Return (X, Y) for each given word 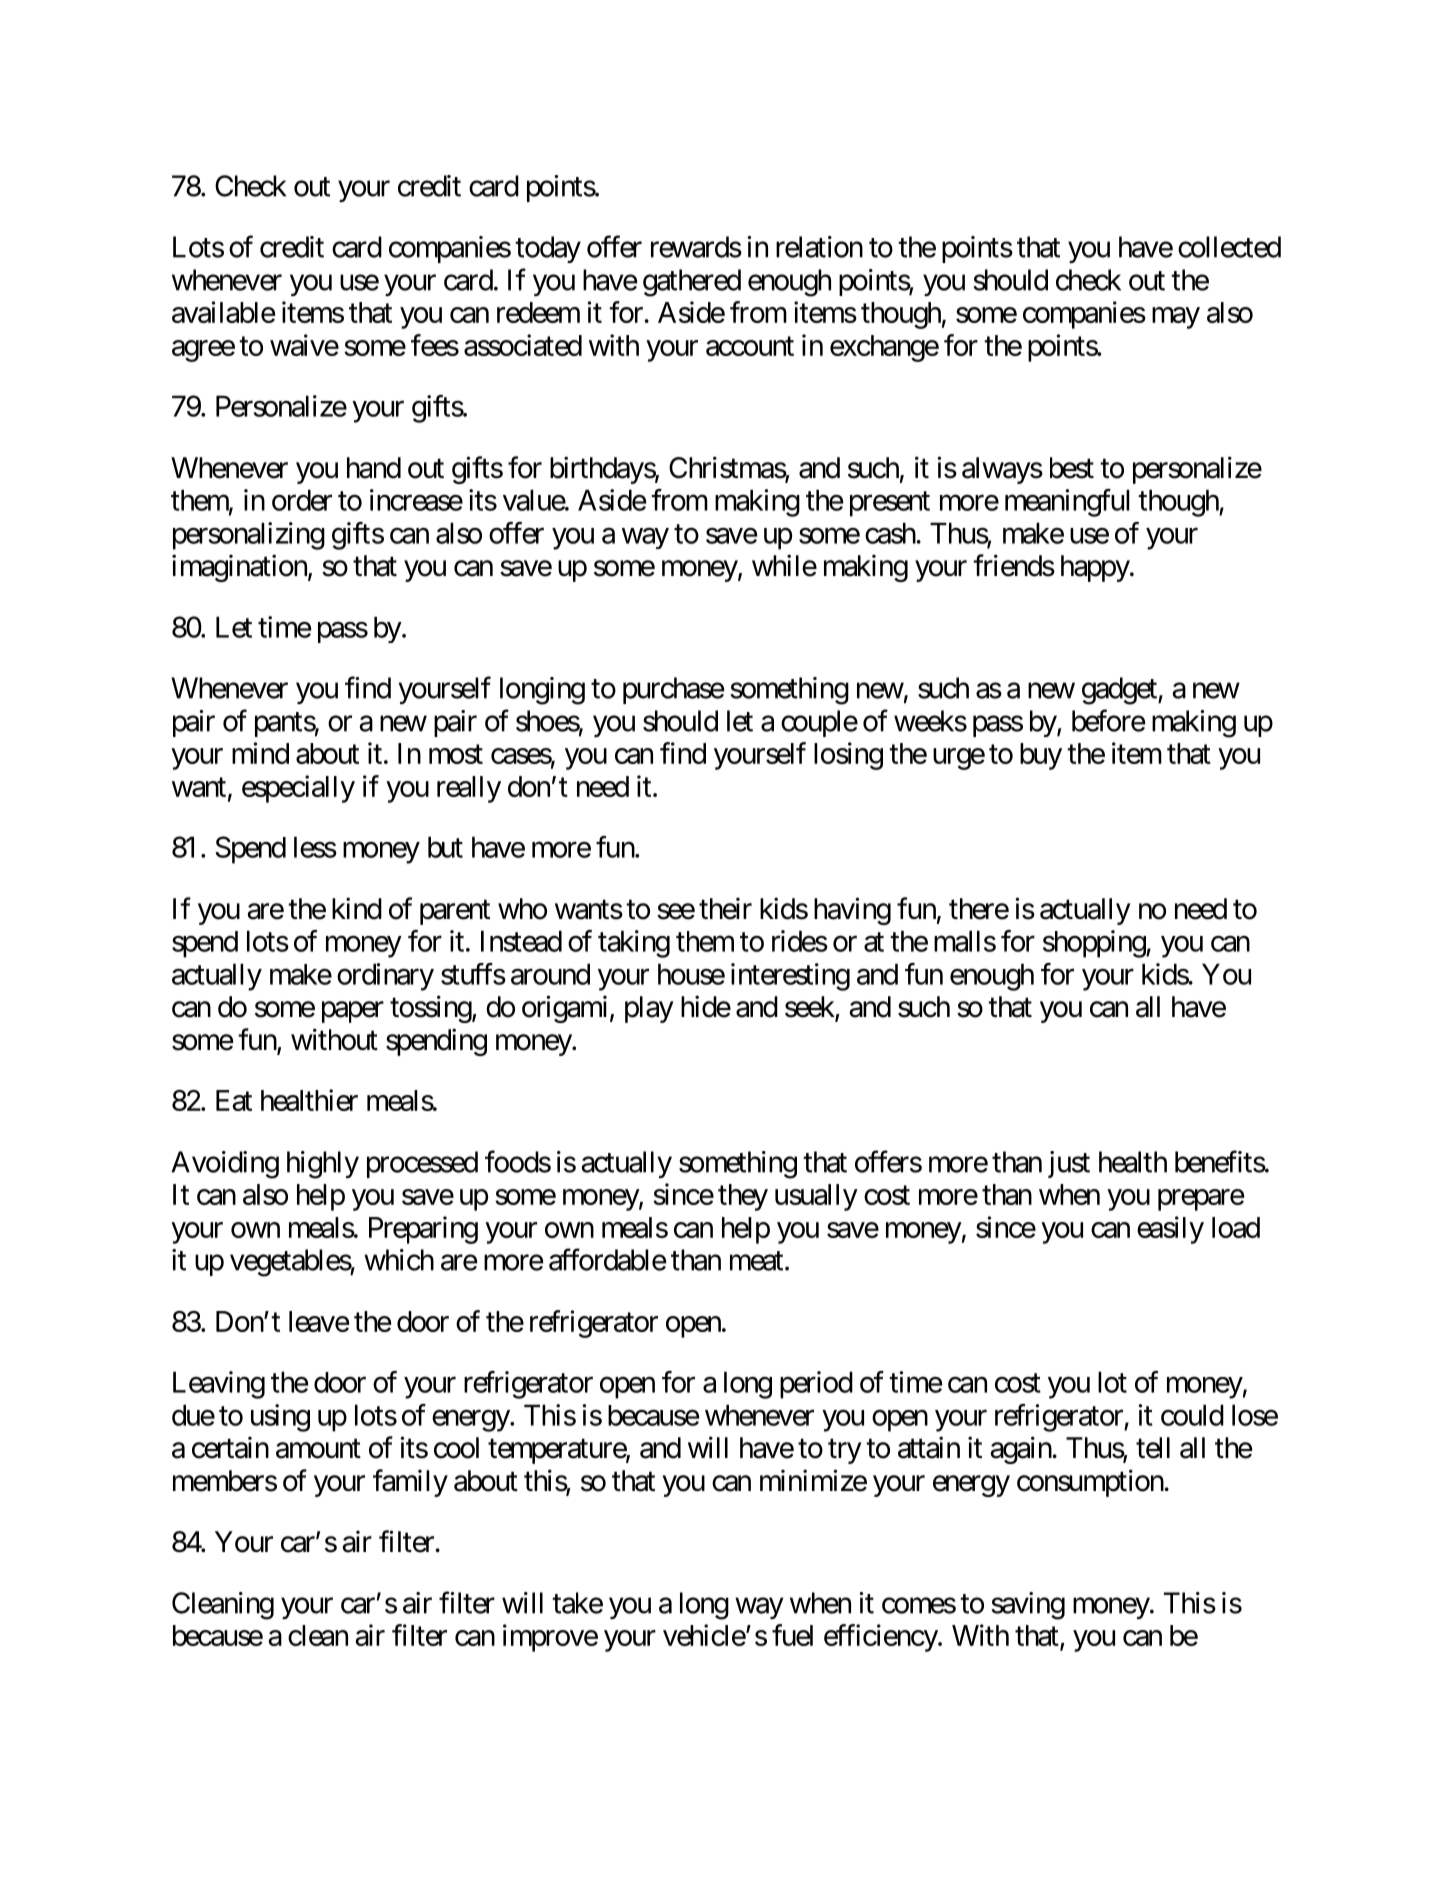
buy (1041, 756)
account (750, 346)
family (410, 1483)
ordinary (385, 977)
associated (523, 345)
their (725, 908)
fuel (792, 1635)
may (1176, 318)
